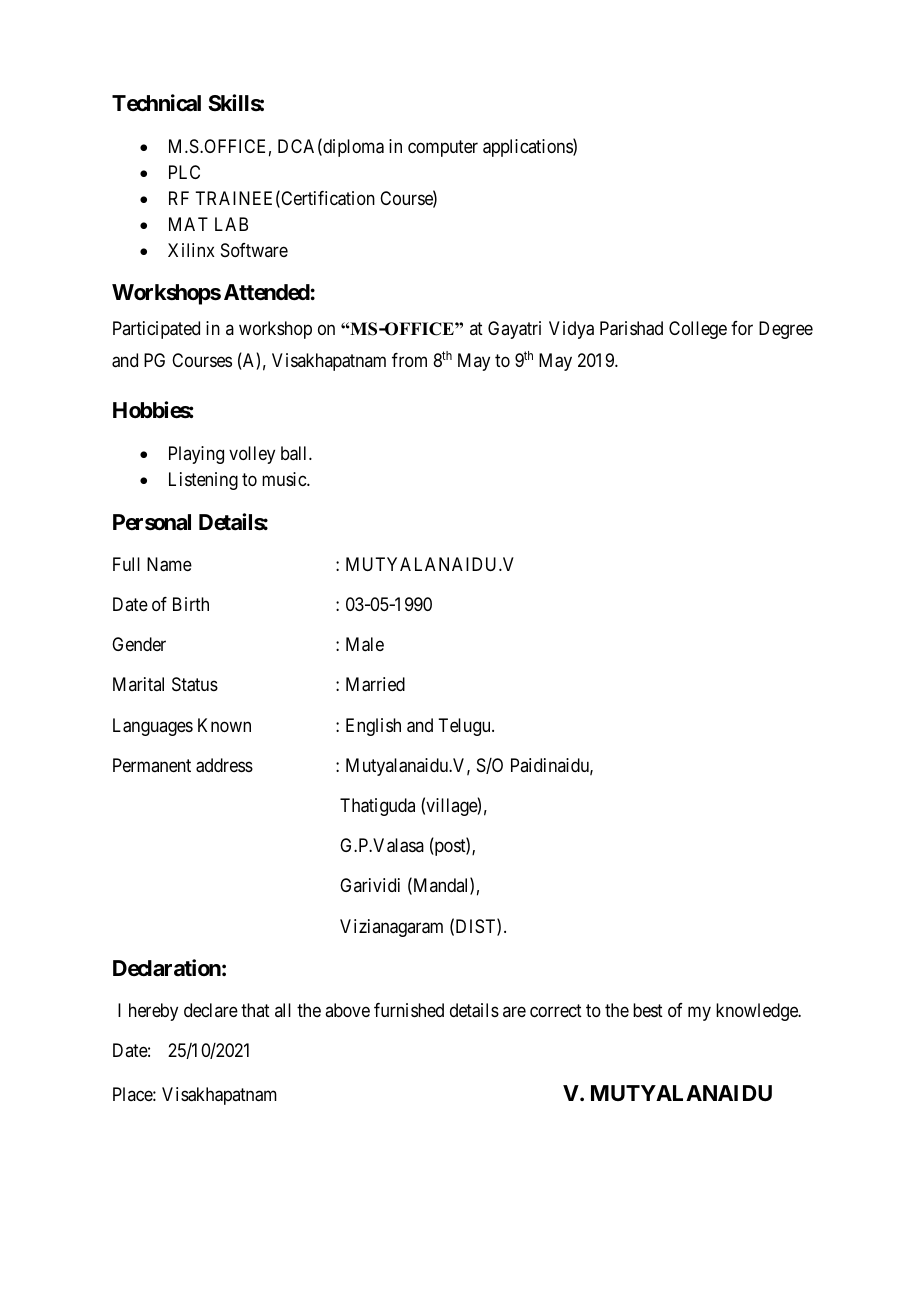 Image resolution: width=924 pixels, height=1308 pixels. Describe the element at coordinates (742, 328) in the page. I see `for` at that location.
